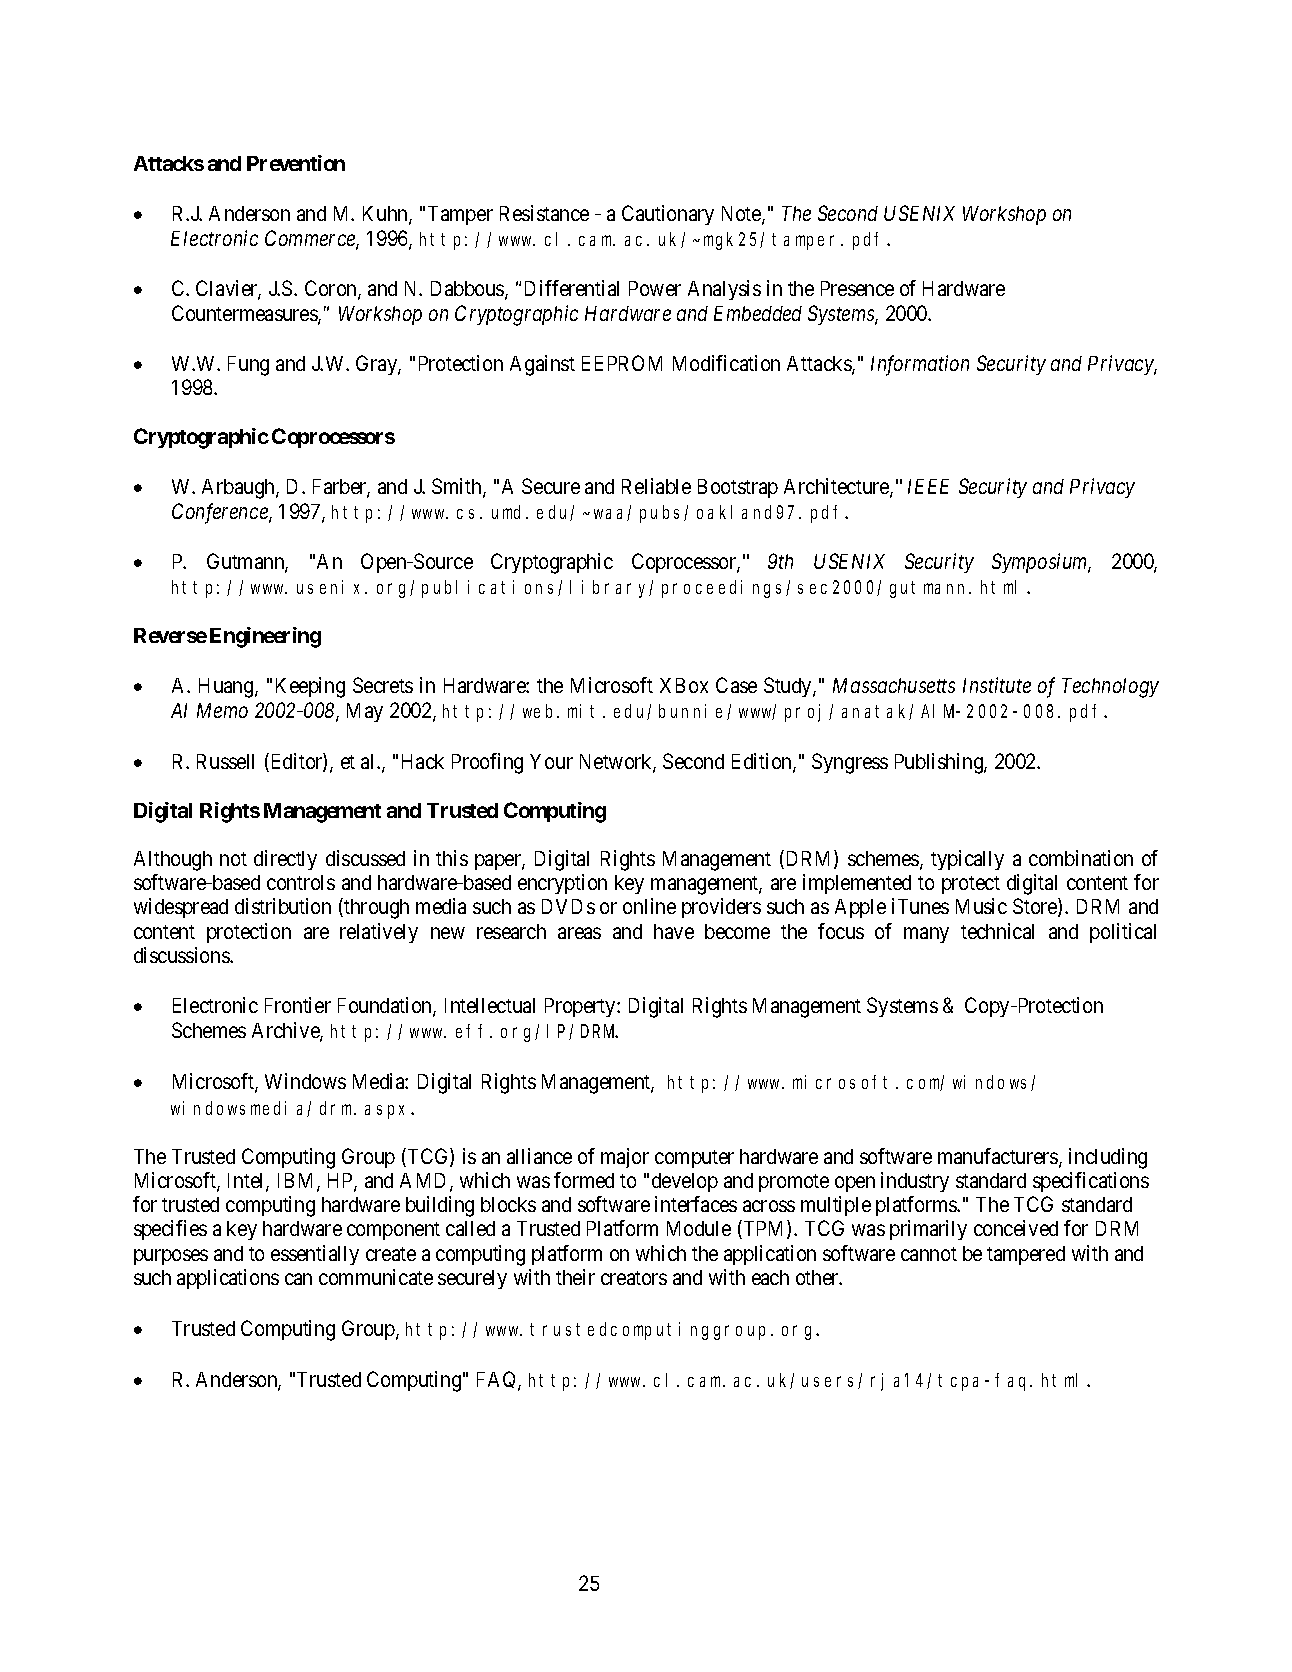 The width and height of the screenshot is (1292, 1672). What do you see at coordinates (296, 163) in the screenshot?
I see `Prevention` at bounding box center [296, 163].
